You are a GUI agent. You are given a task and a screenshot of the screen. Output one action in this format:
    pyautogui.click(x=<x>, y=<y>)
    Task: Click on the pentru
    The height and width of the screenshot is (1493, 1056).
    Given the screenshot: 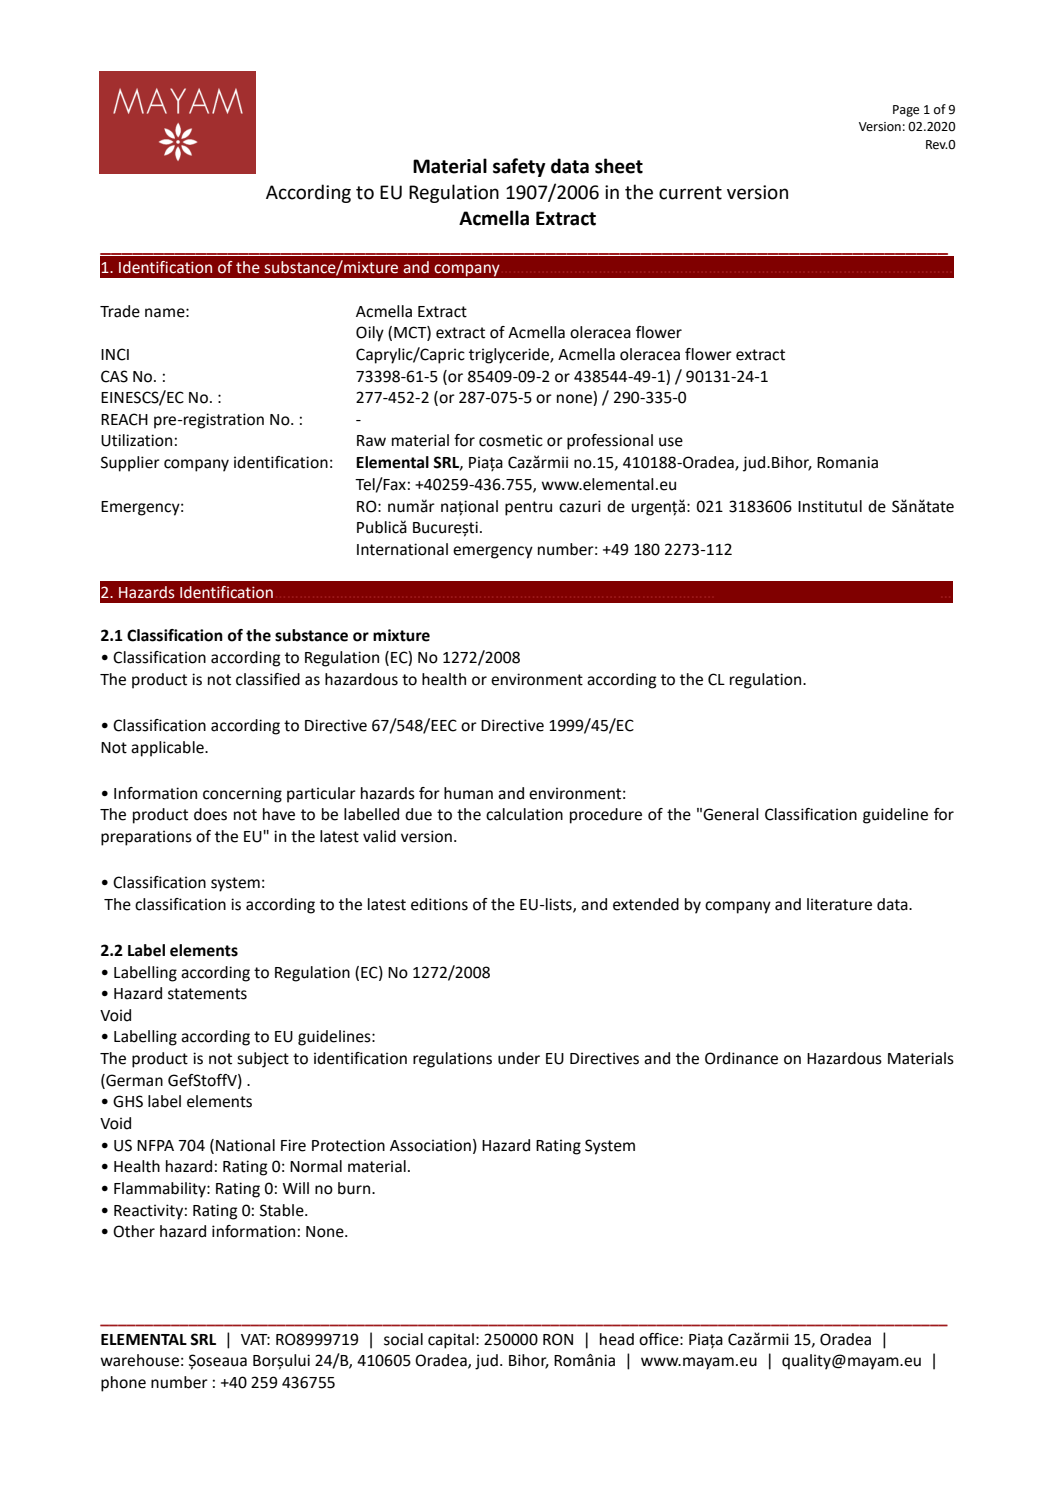 What is the action you would take?
    pyautogui.click(x=528, y=508)
